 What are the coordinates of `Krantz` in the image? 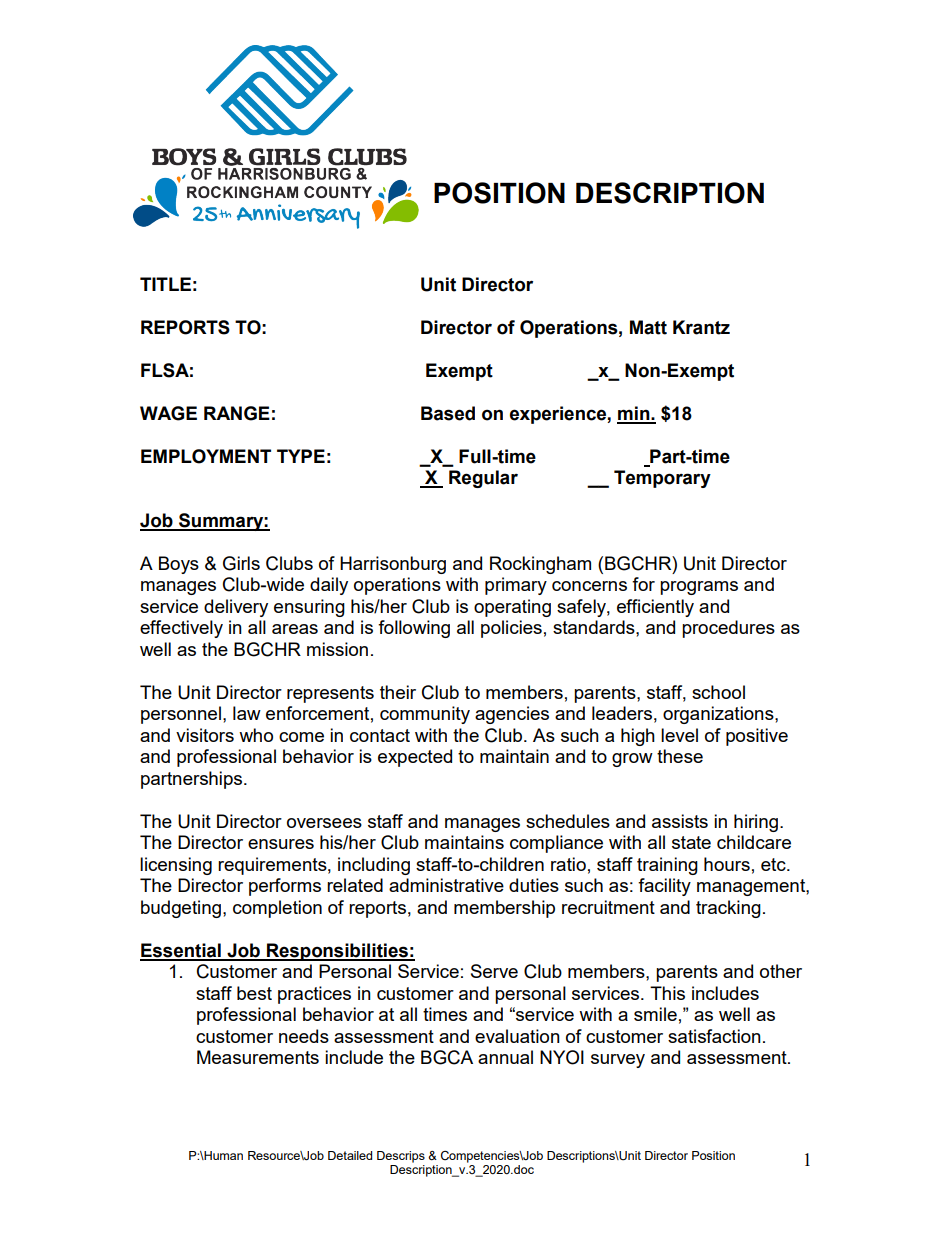 It's located at (701, 327).
